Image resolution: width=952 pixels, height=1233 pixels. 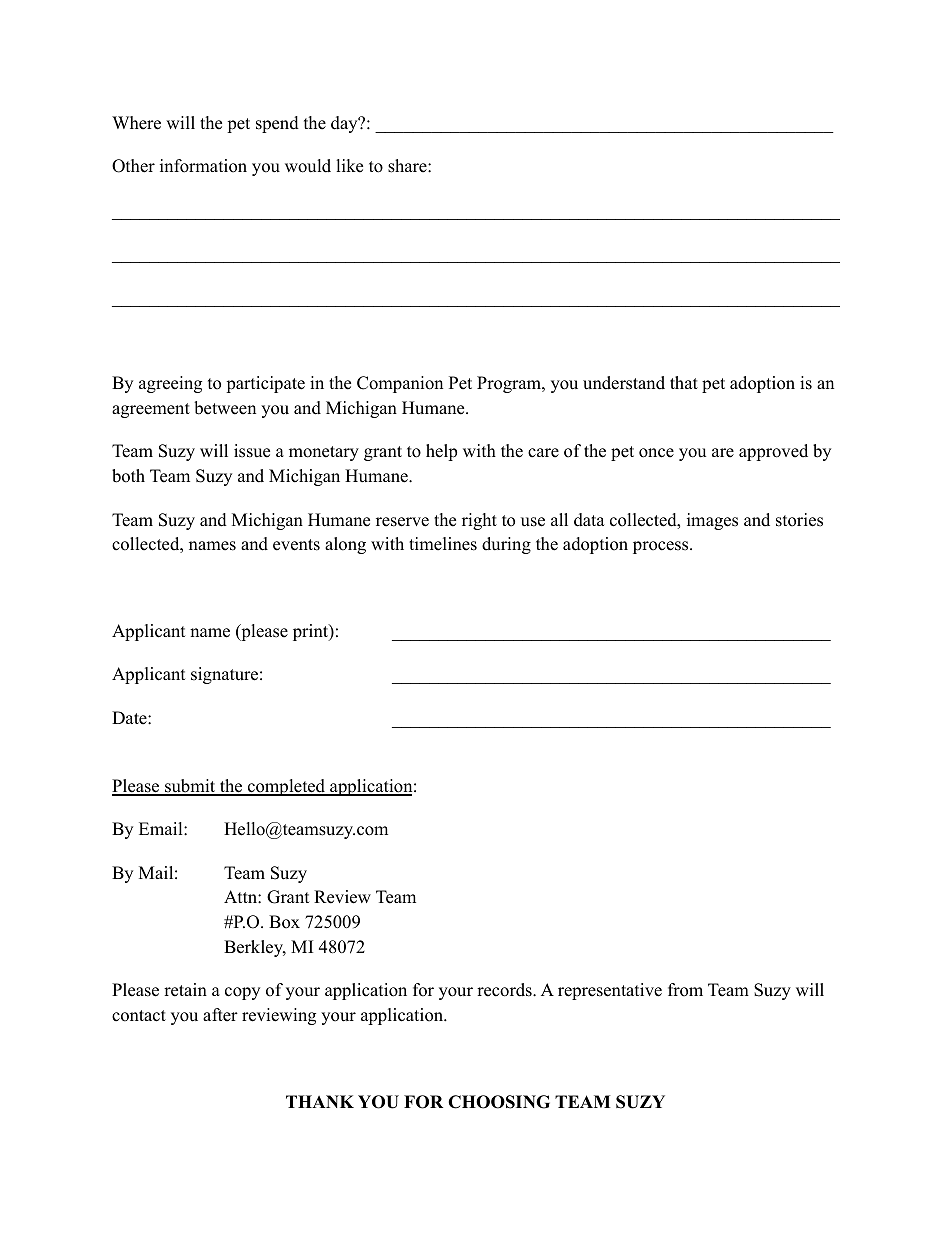 I want to click on submit, so click(x=190, y=787).
